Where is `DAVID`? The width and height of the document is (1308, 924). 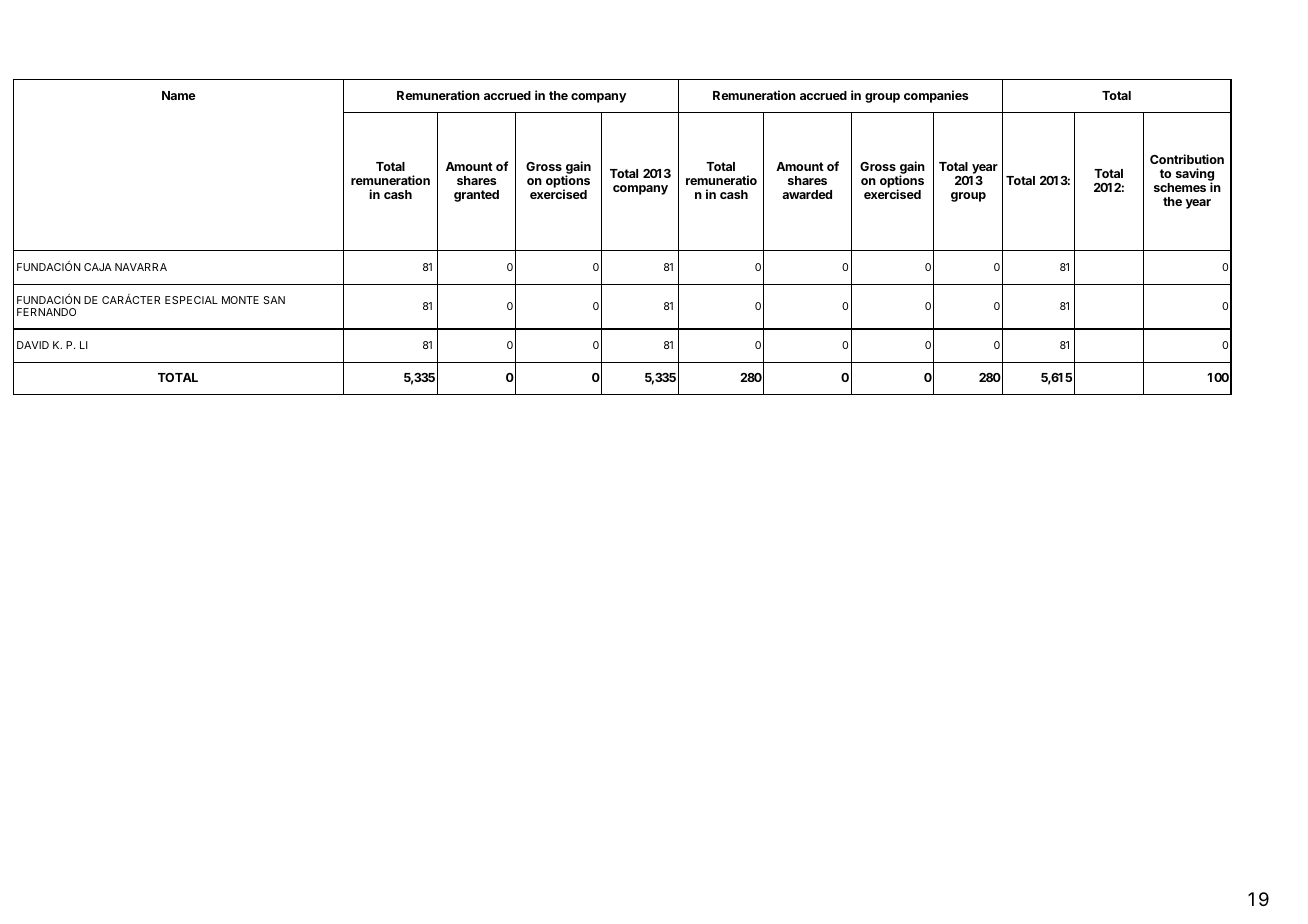 DAVID is located at coordinates (33, 345).
